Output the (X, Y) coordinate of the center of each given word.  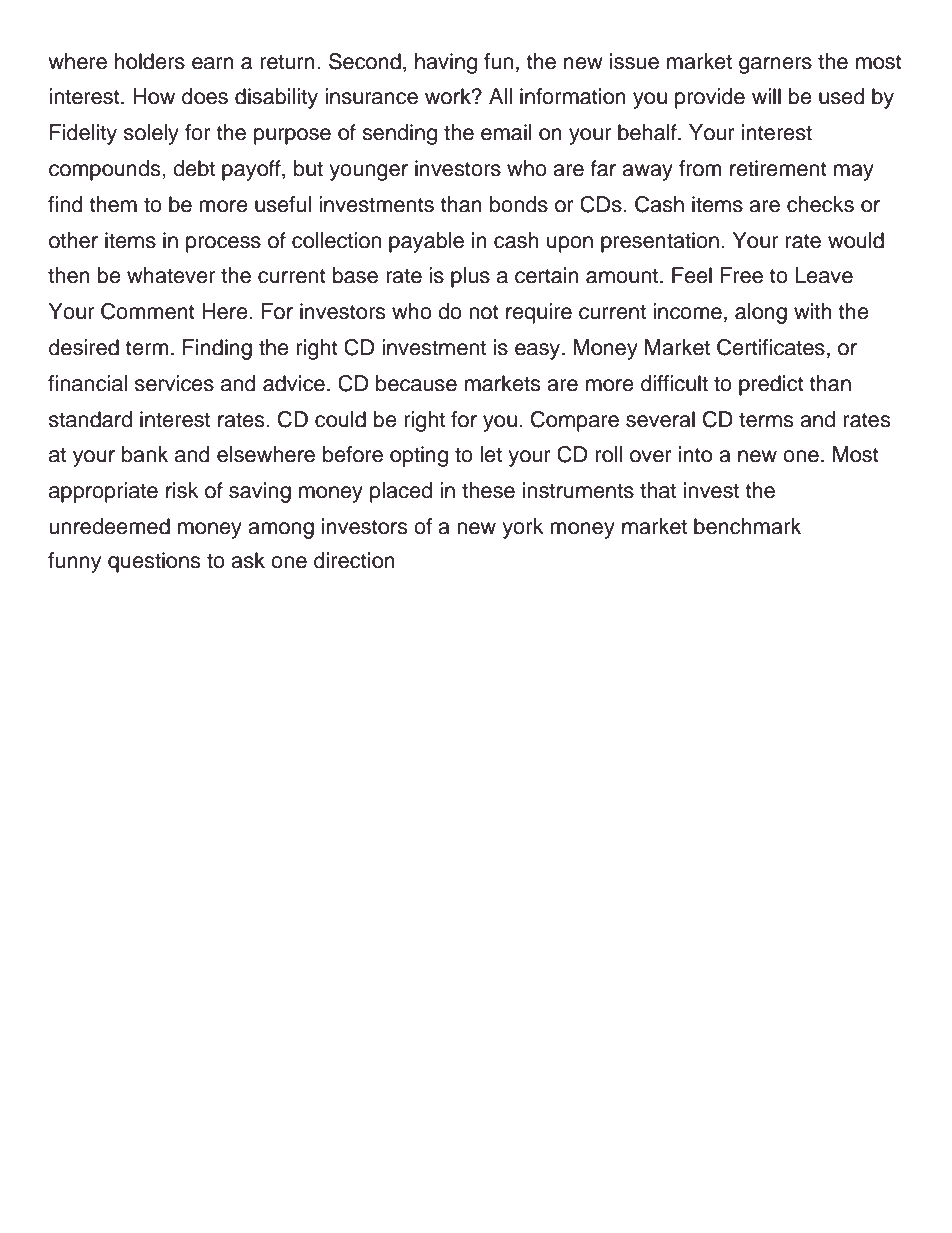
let (491, 454)
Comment (148, 311)
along (761, 313)
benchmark (747, 526)
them (113, 204)
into (695, 454)
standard (90, 419)
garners (775, 65)
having (446, 63)
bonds (519, 204)
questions (154, 562)
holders (150, 61)
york (523, 528)
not (484, 312)
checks (820, 204)
